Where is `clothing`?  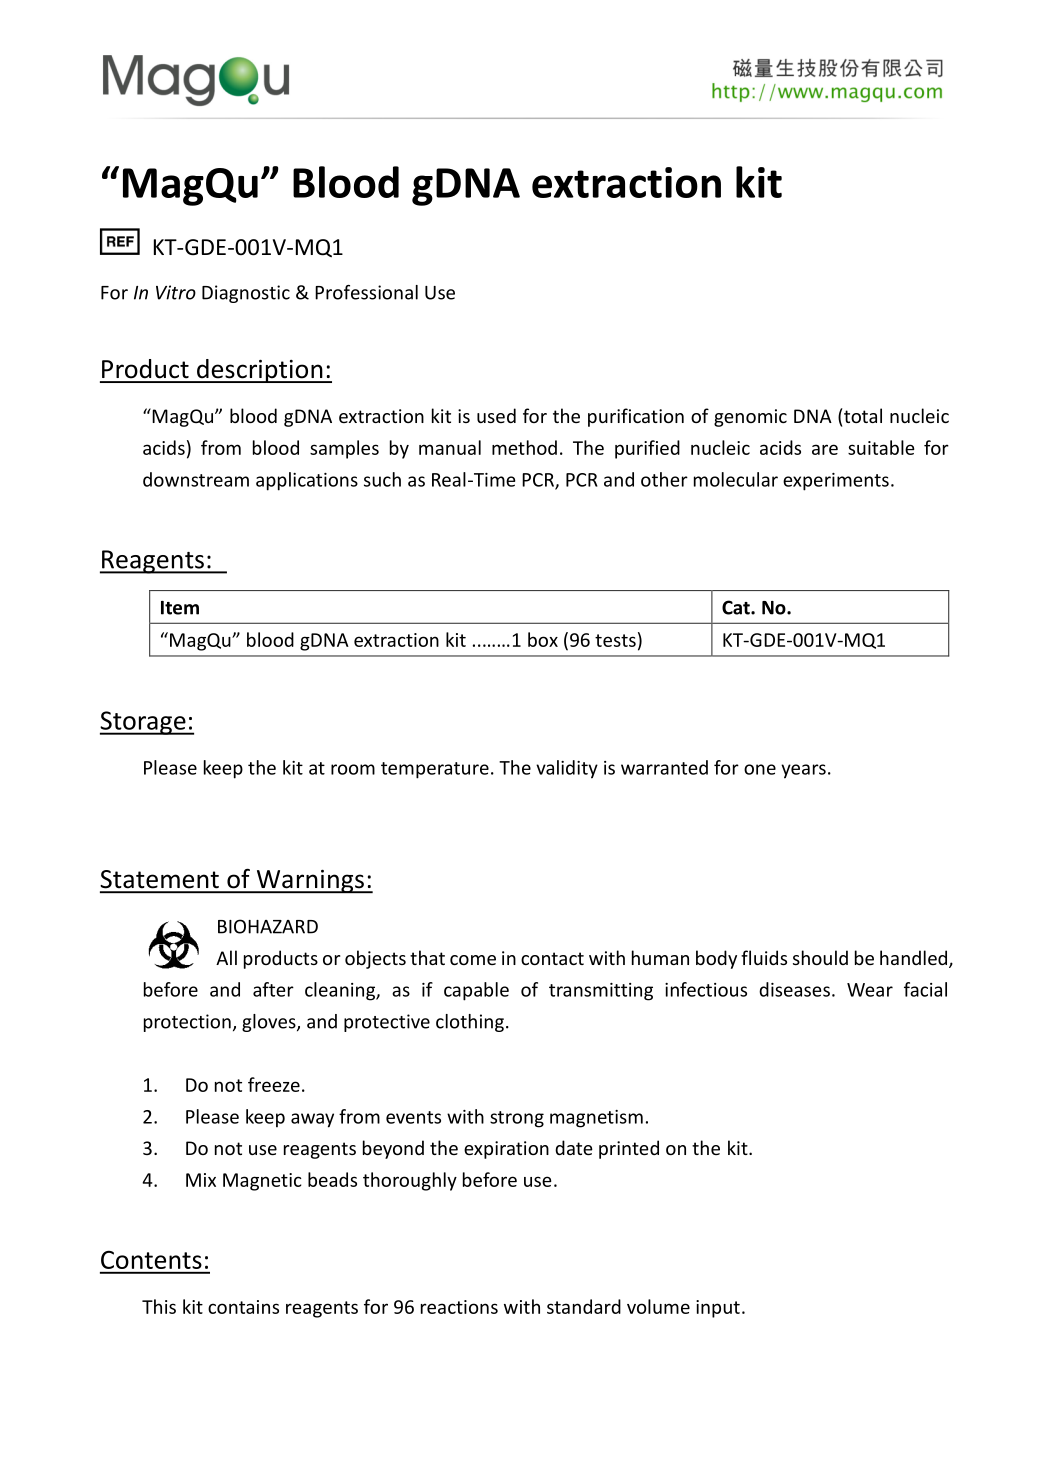
clothing is located at coordinates (470, 1023).
